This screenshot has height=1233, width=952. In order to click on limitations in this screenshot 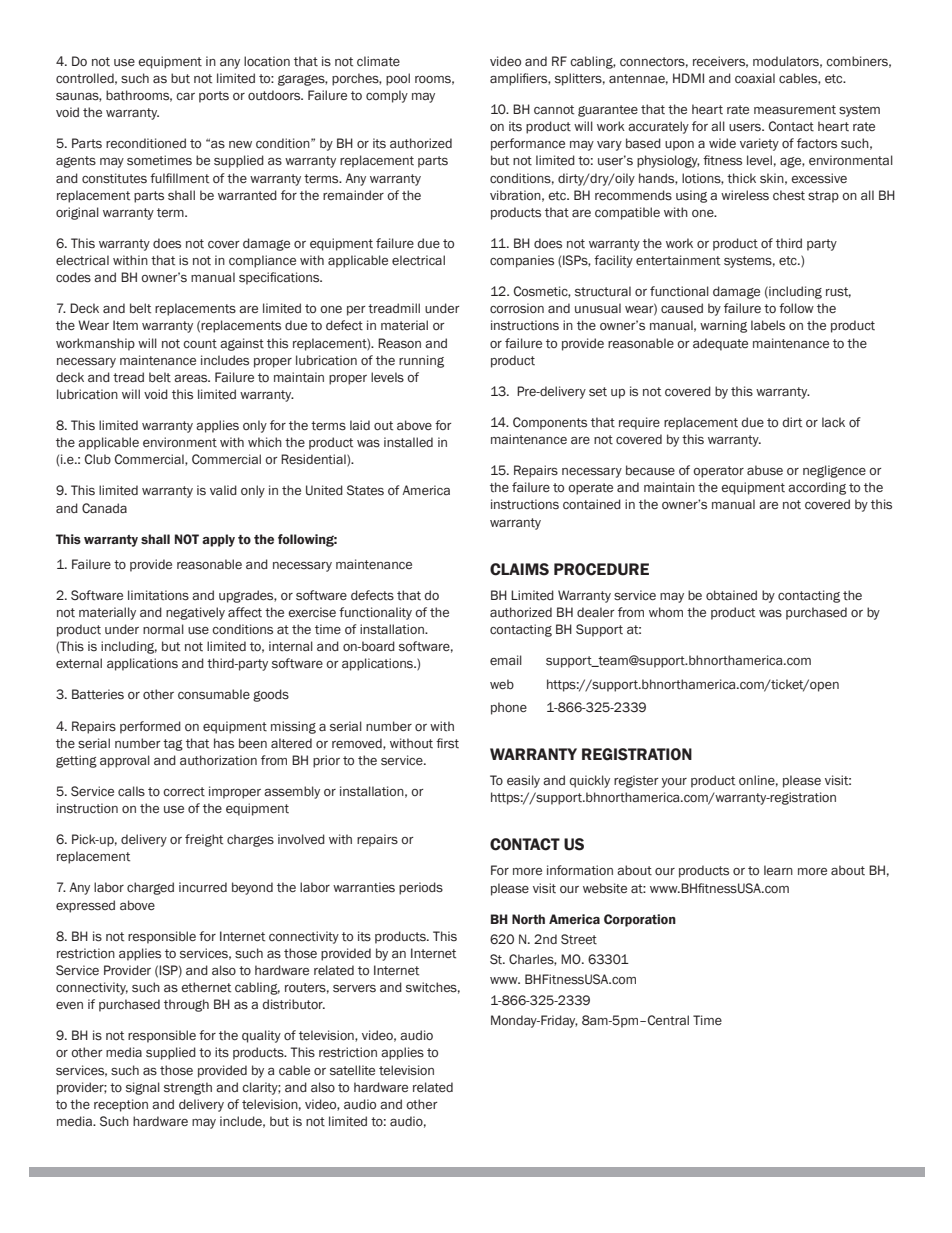, I will do `click(158, 595)`.
